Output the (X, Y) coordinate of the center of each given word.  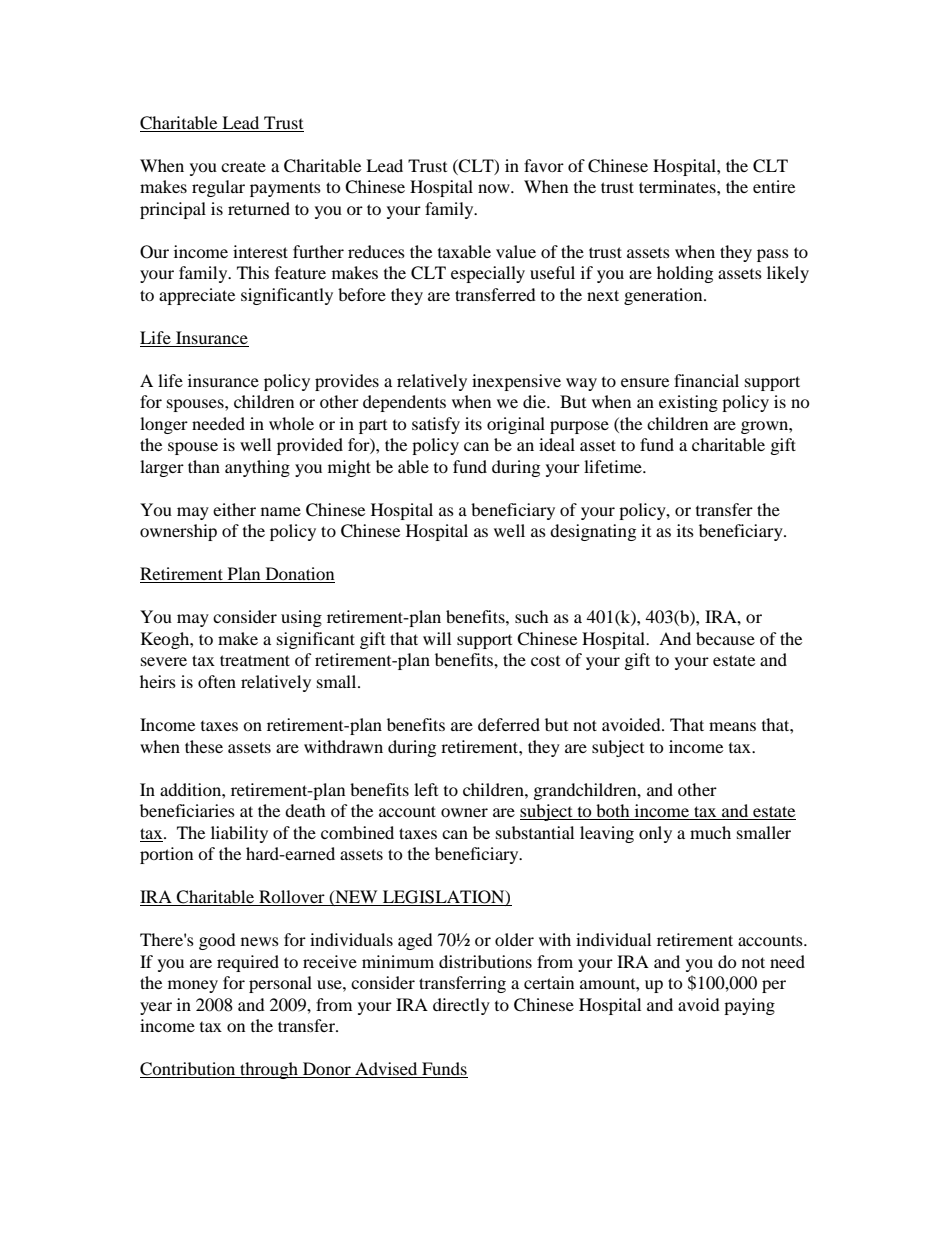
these (204, 746)
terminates (678, 186)
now (495, 188)
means (732, 726)
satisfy (436, 425)
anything (257, 468)
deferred (509, 724)
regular (218, 188)
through (269, 1070)
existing (688, 403)
